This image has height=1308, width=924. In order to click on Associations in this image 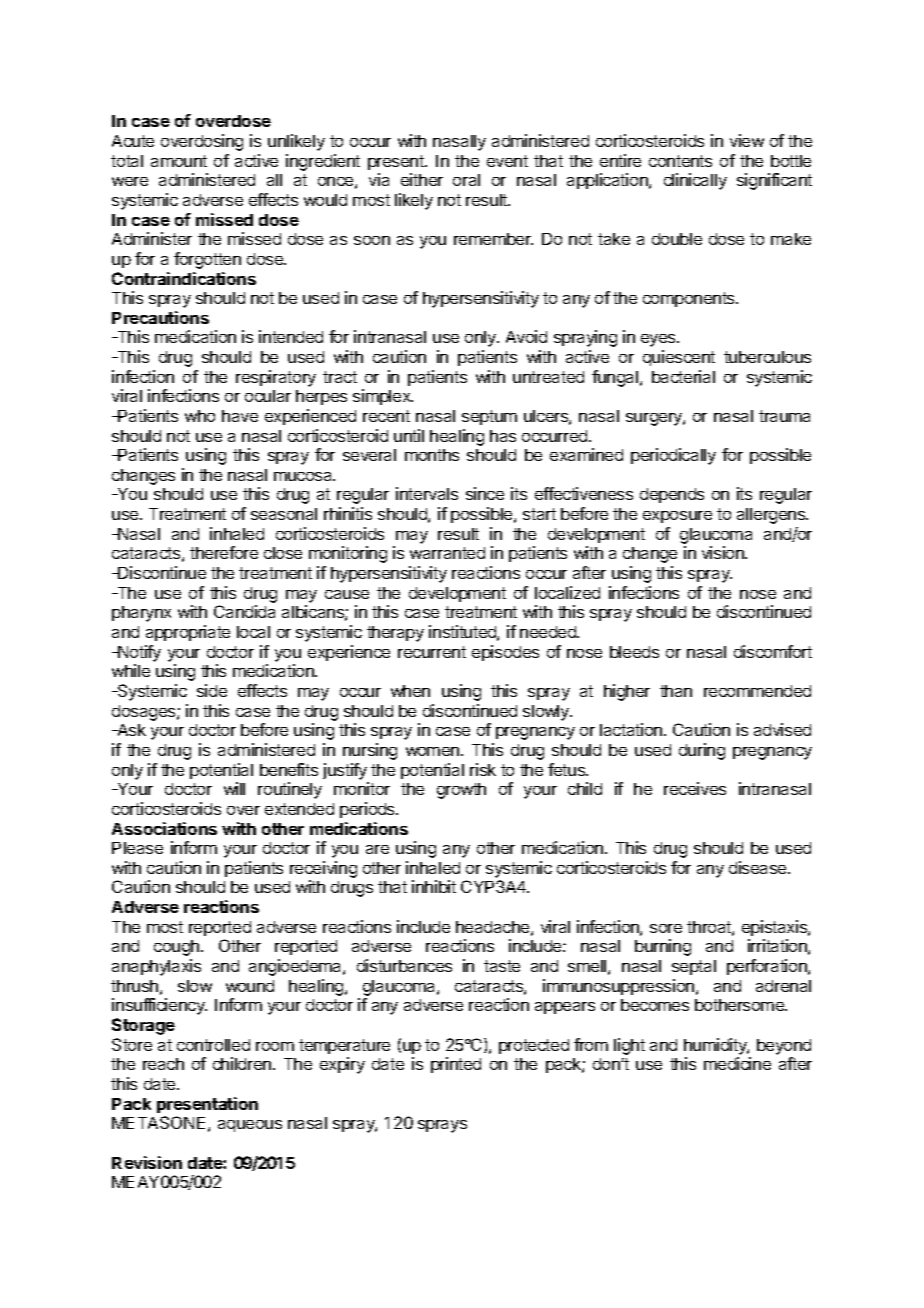, I will do `click(164, 828)`.
